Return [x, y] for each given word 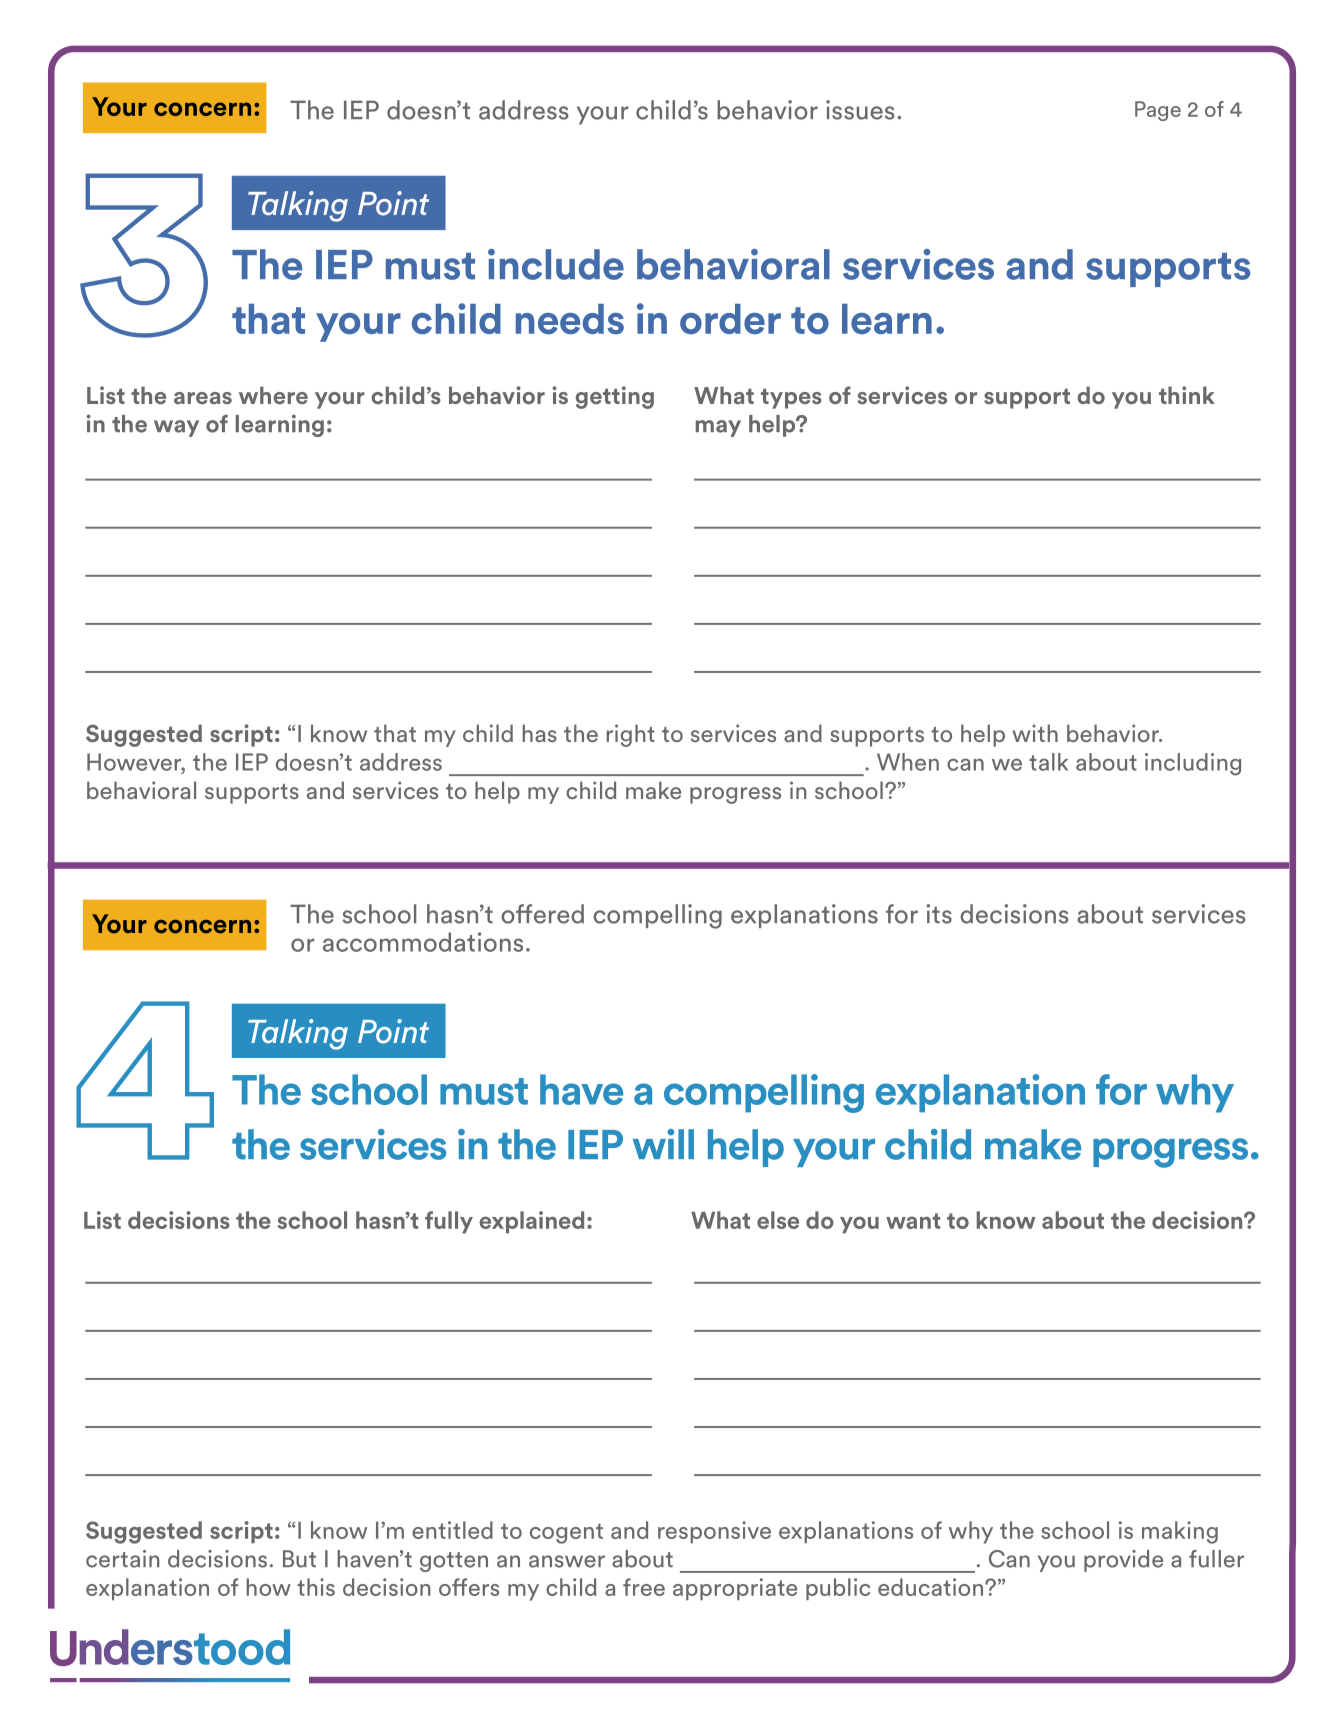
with [1035, 733]
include [556, 264]
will [663, 1144]
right [630, 735]
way [176, 428]
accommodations [423, 942]
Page [1158, 111]
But [299, 1559]
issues [860, 110]
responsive [714, 1532]
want [913, 1221]
